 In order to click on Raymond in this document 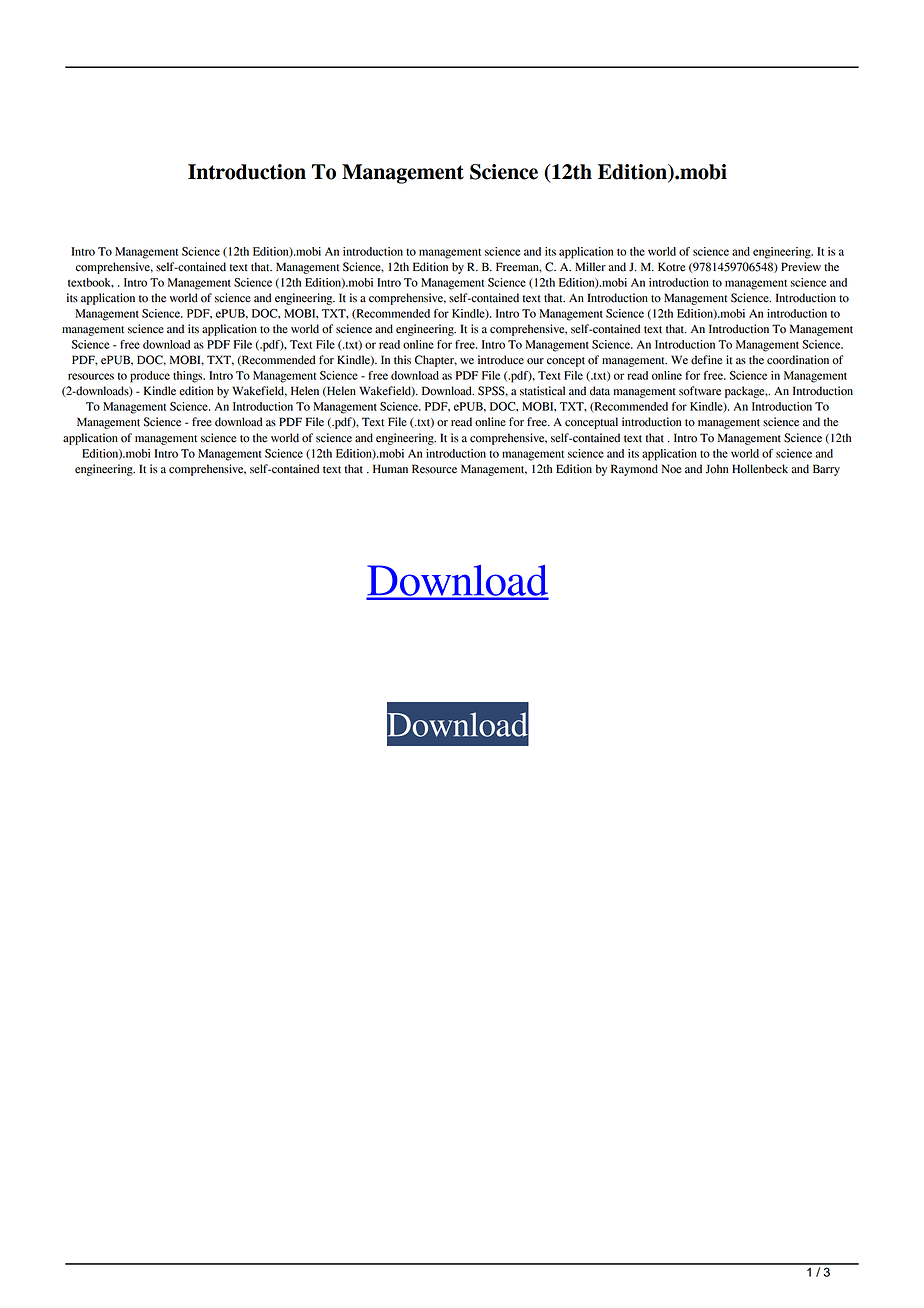, I will do `click(634, 470)`.
